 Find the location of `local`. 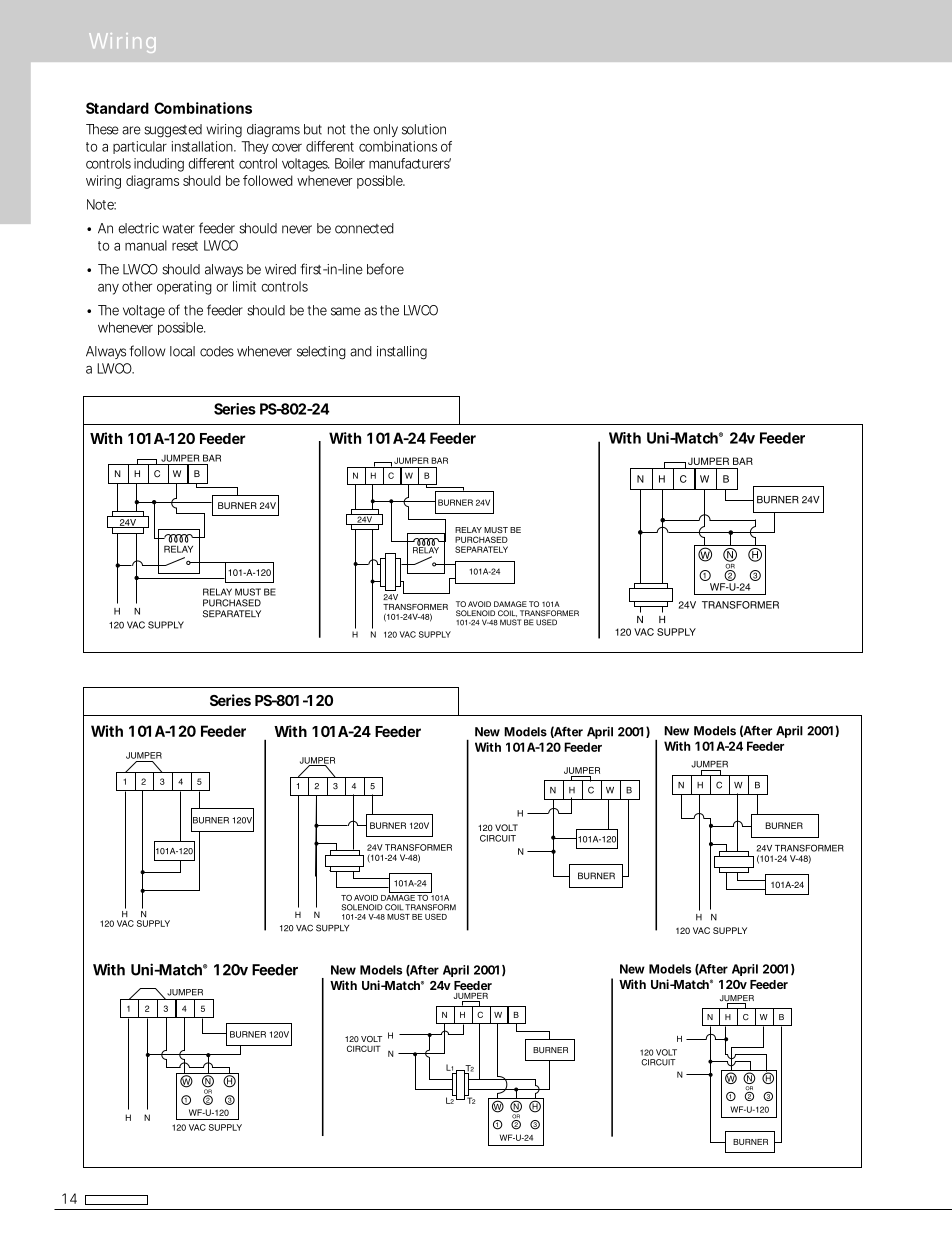

local is located at coordinates (182, 351).
